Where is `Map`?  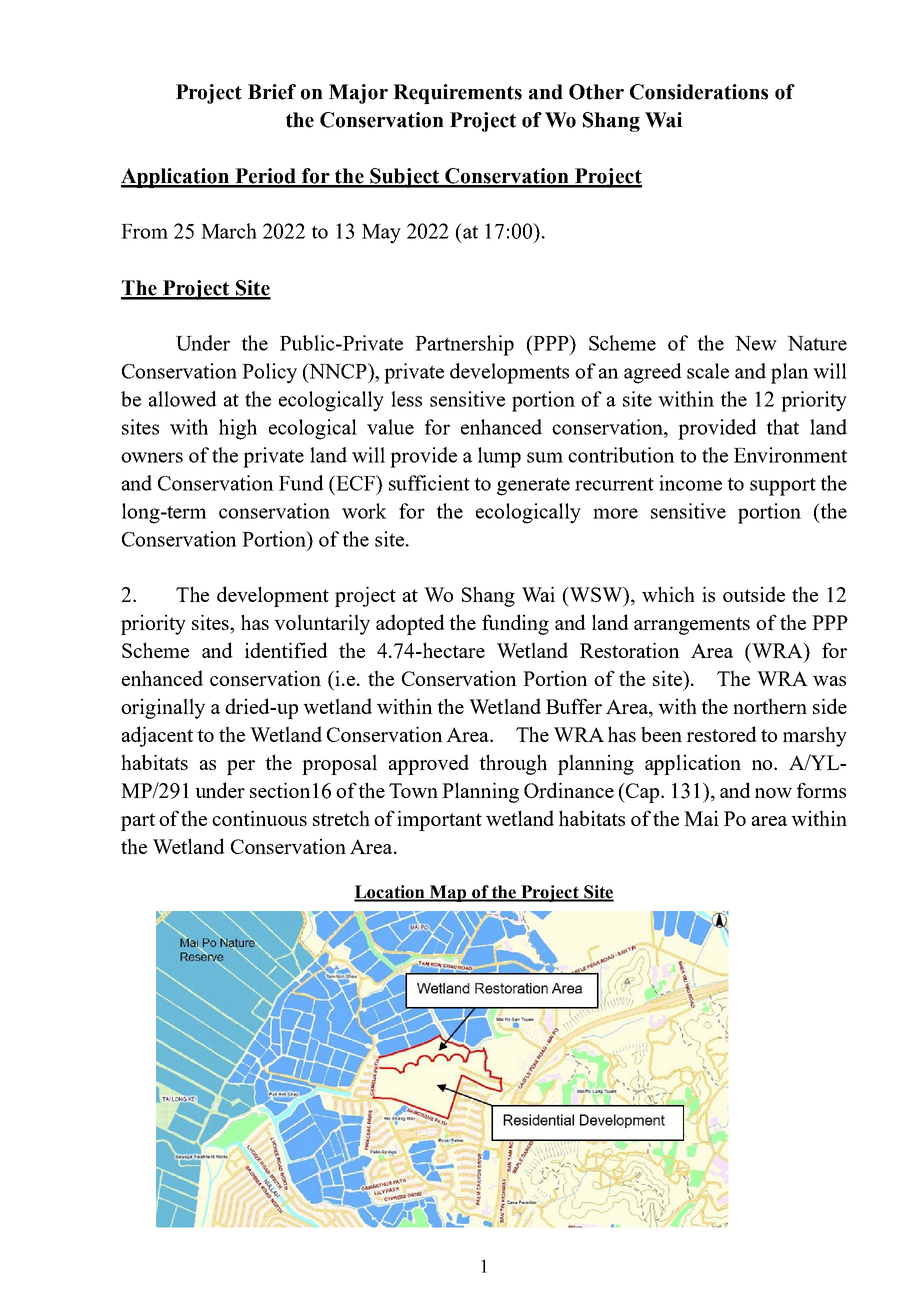 Map is located at coordinates (448, 893).
